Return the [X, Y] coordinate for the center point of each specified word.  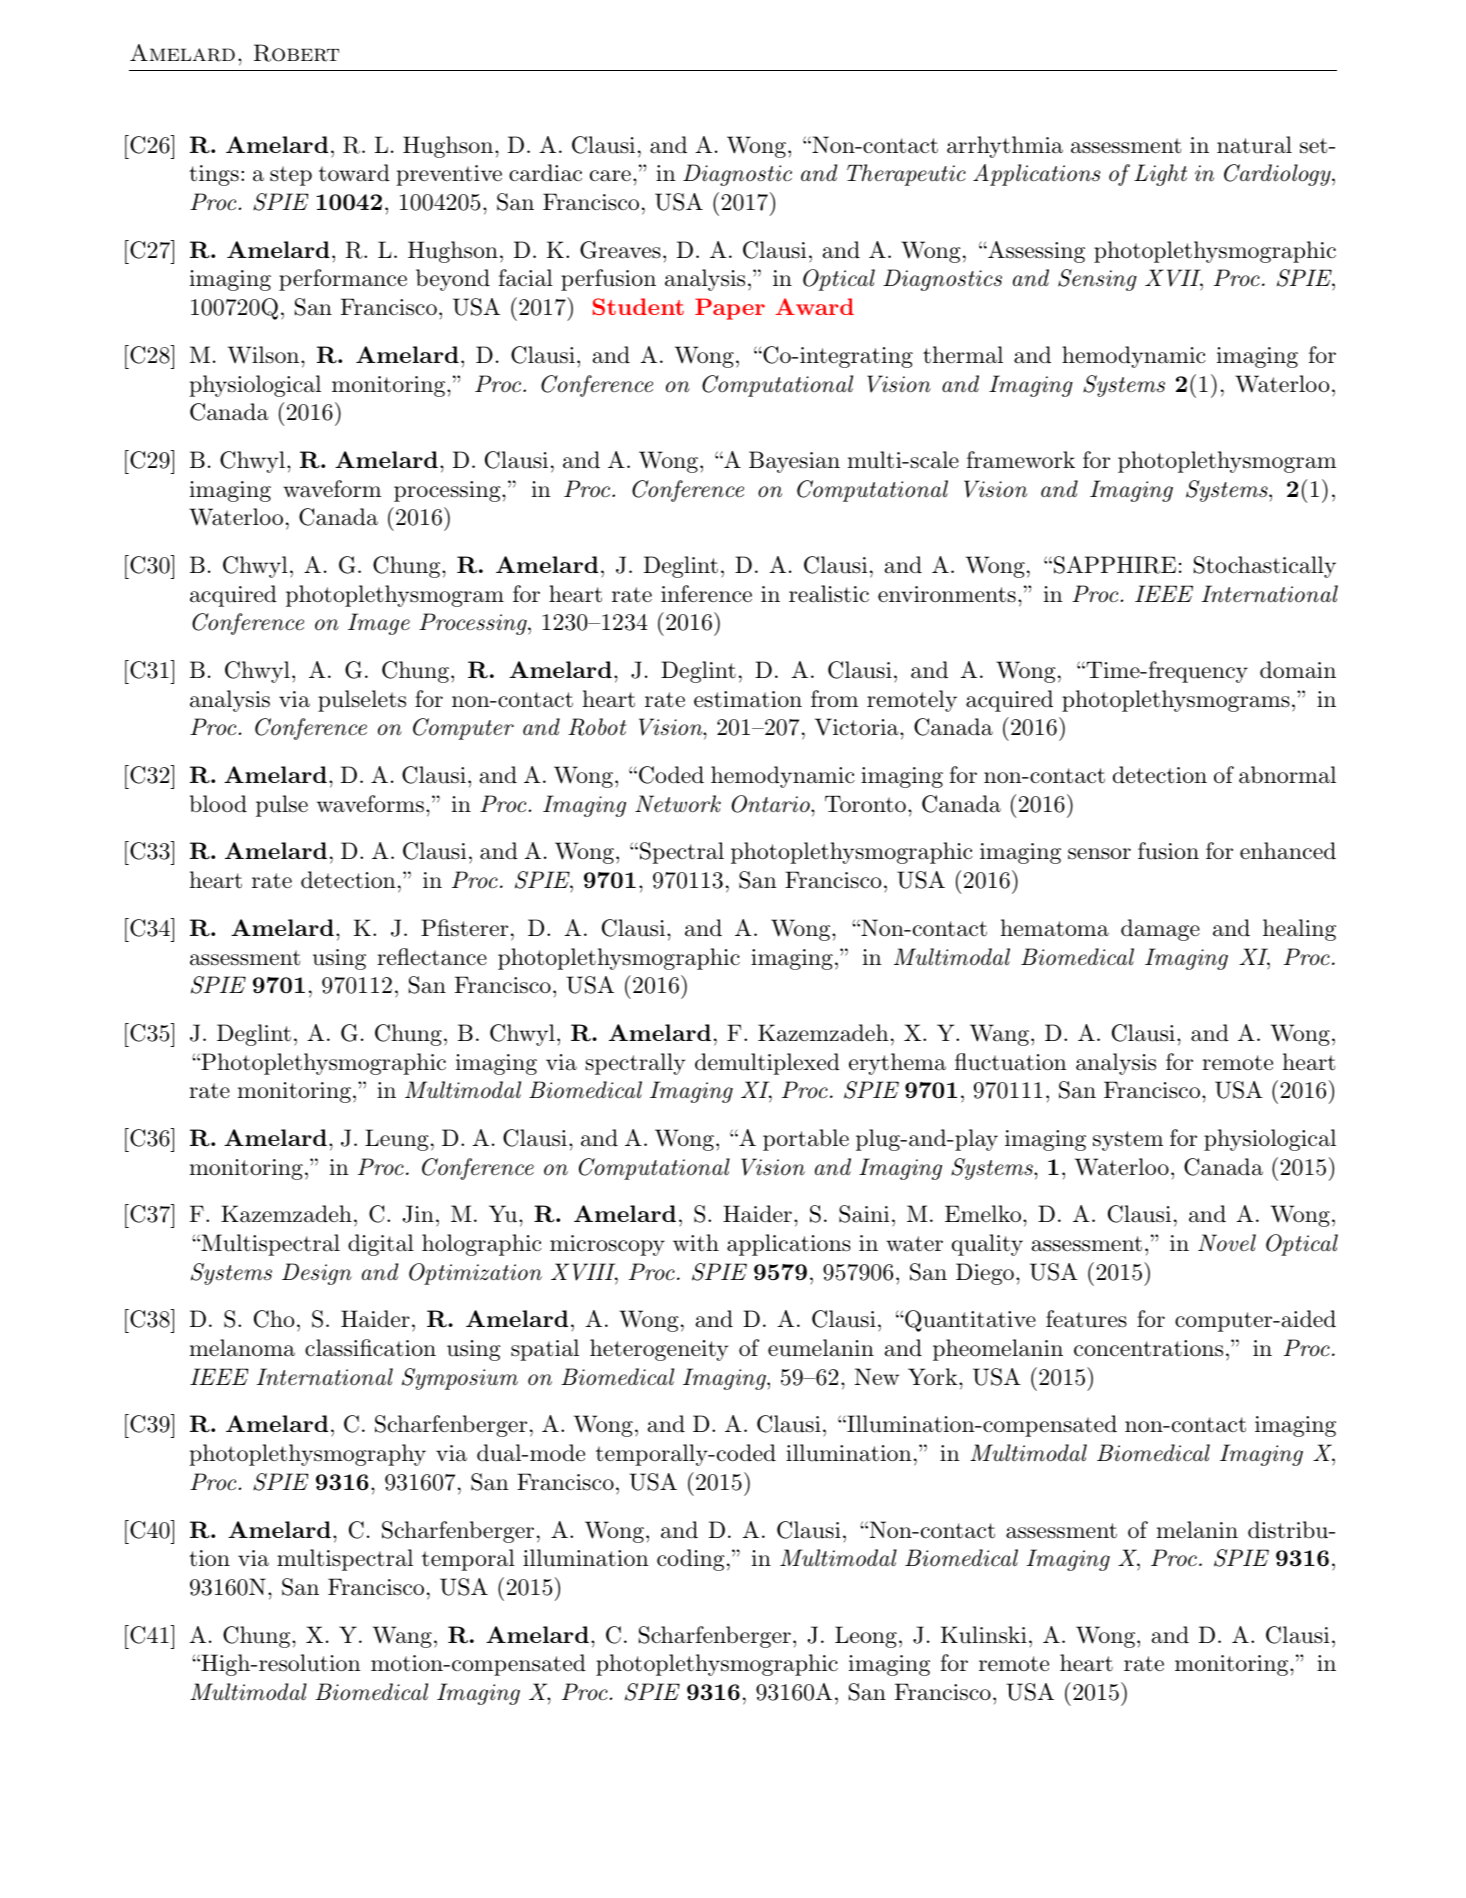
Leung [397, 1140]
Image [379, 624]
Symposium [460, 1379]
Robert [296, 53]
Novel [1227, 1243]
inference [706, 594]
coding [691, 1560]
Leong [866, 1637]
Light [1160, 175]
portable [806, 1140]
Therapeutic [906, 175]
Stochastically [1265, 567]
